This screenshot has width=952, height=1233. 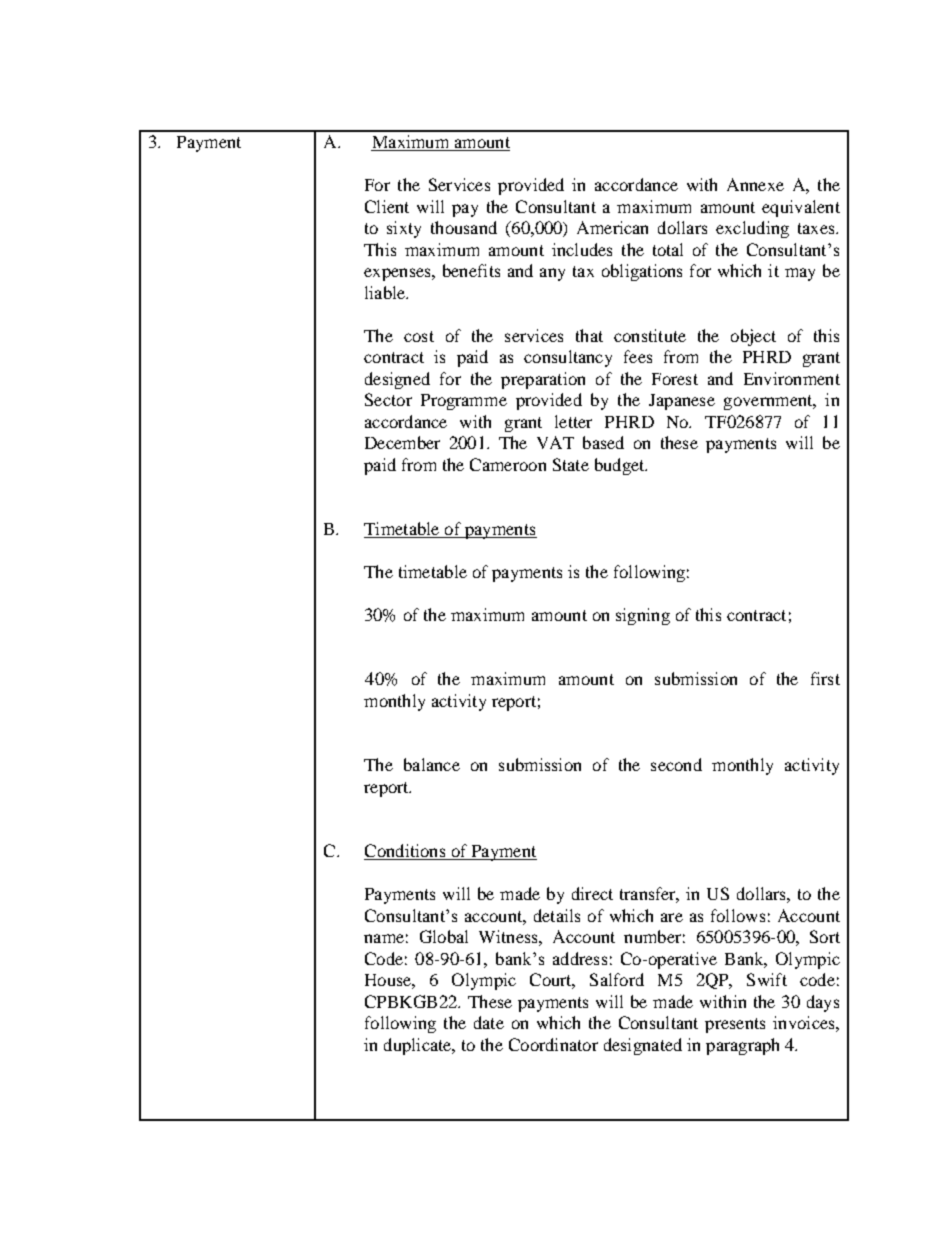 I want to click on first, so click(x=825, y=678).
